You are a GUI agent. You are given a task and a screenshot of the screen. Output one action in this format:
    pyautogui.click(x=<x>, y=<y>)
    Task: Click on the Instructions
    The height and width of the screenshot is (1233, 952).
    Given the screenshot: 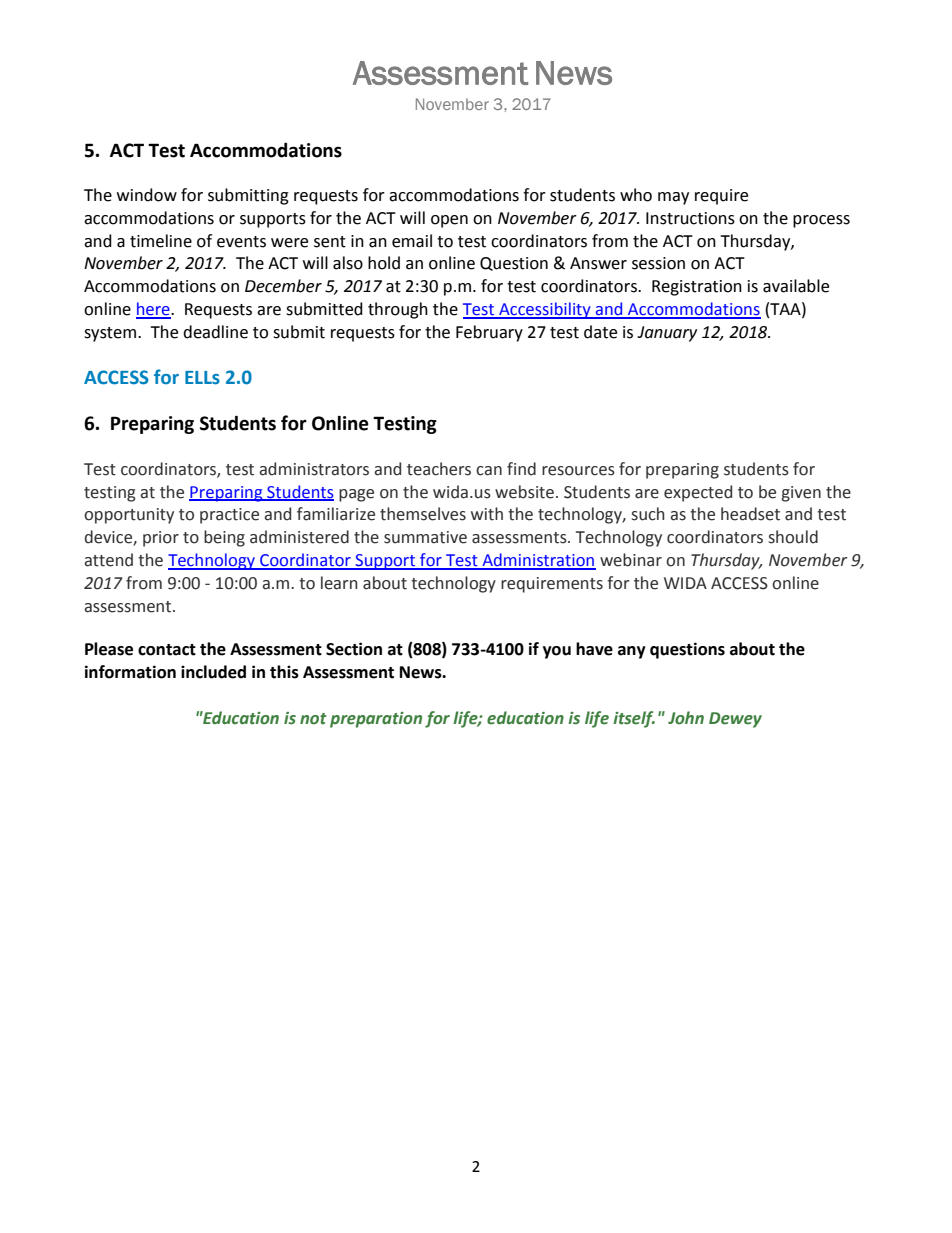 What is the action you would take?
    pyautogui.click(x=690, y=218)
